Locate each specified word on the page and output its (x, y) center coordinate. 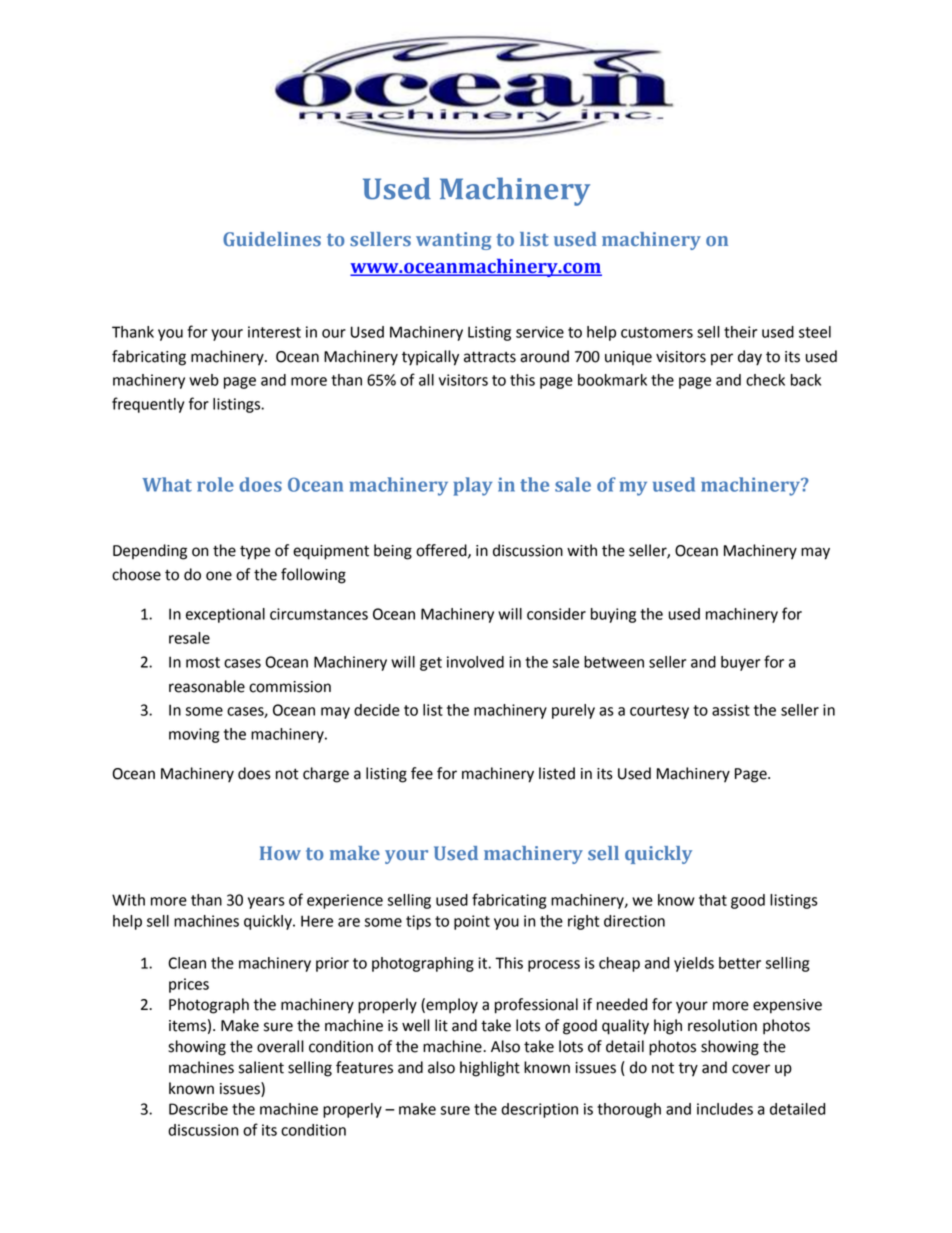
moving (194, 735)
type (255, 552)
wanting (453, 241)
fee (422, 773)
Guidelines (272, 239)
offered (442, 551)
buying (613, 615)
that (713, 900)
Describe (198, 1109)
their (740, 332)
